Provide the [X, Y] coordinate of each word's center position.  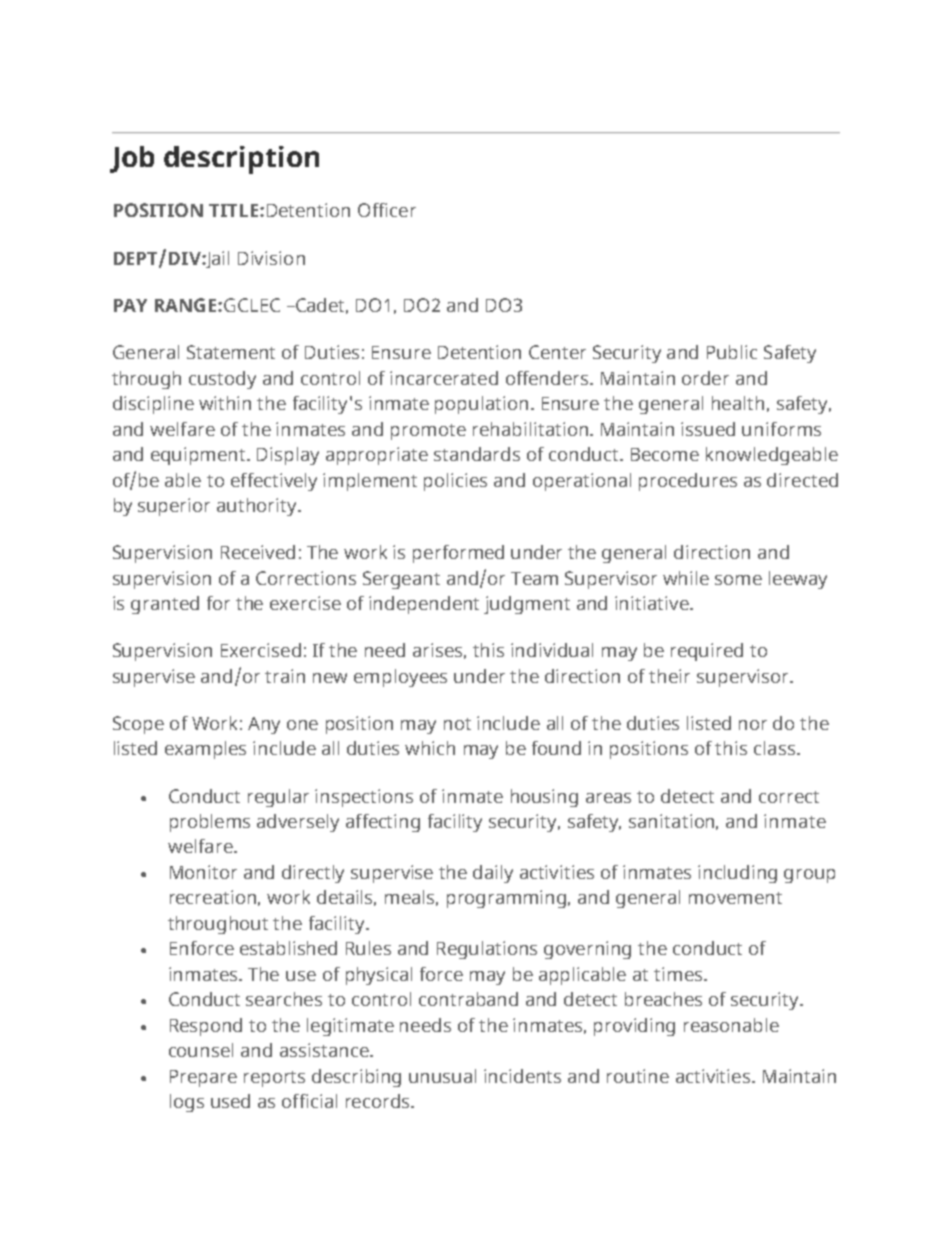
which [430, 748]
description [241, 160]
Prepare [203, 1078]
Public [732, 352]
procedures [688, 482]
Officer [387, 210]
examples [205, 750]
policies [455, 482]
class [774, 748]
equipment [200, 456]
